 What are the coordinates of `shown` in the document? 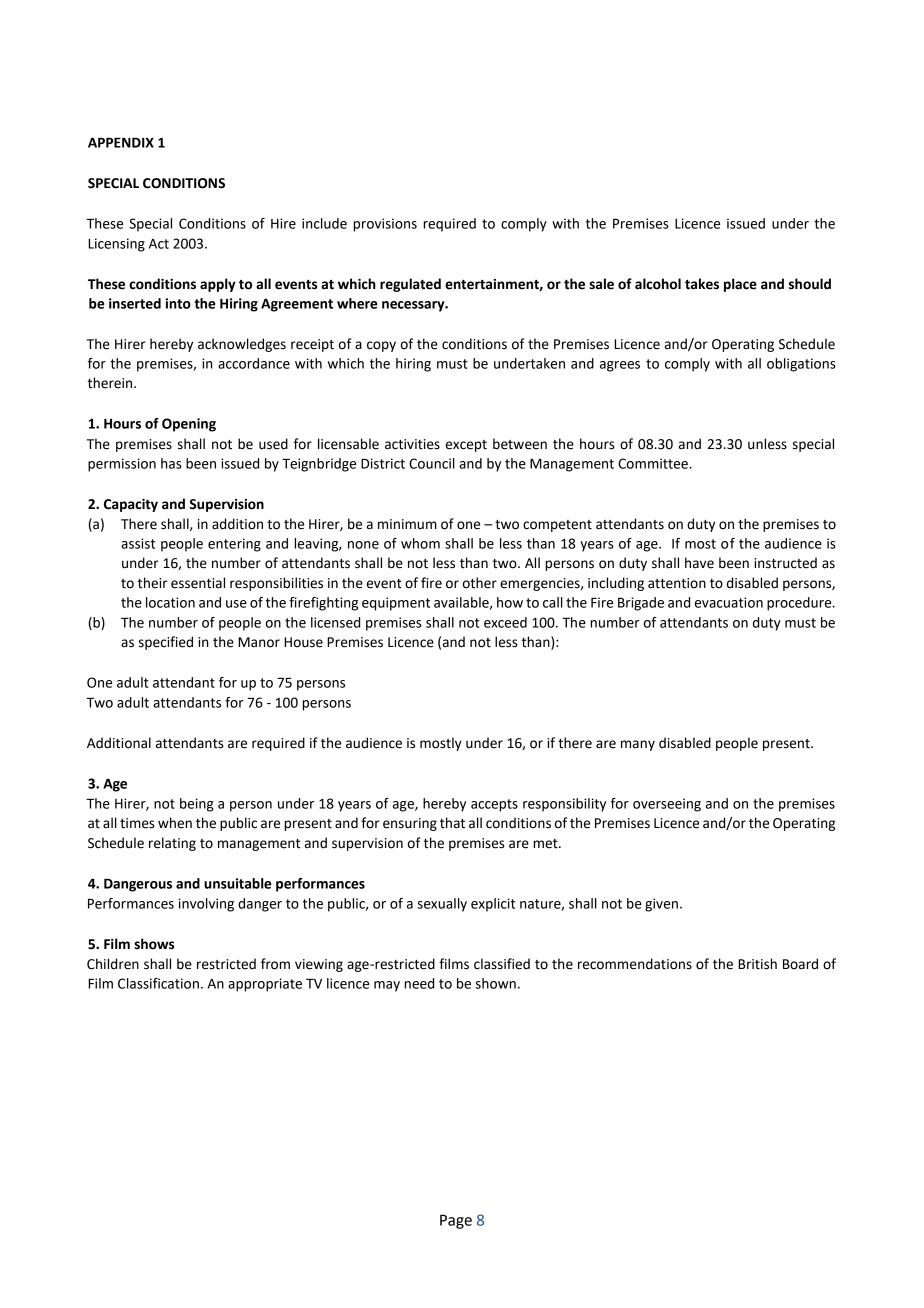 It's located at (495, 983).
